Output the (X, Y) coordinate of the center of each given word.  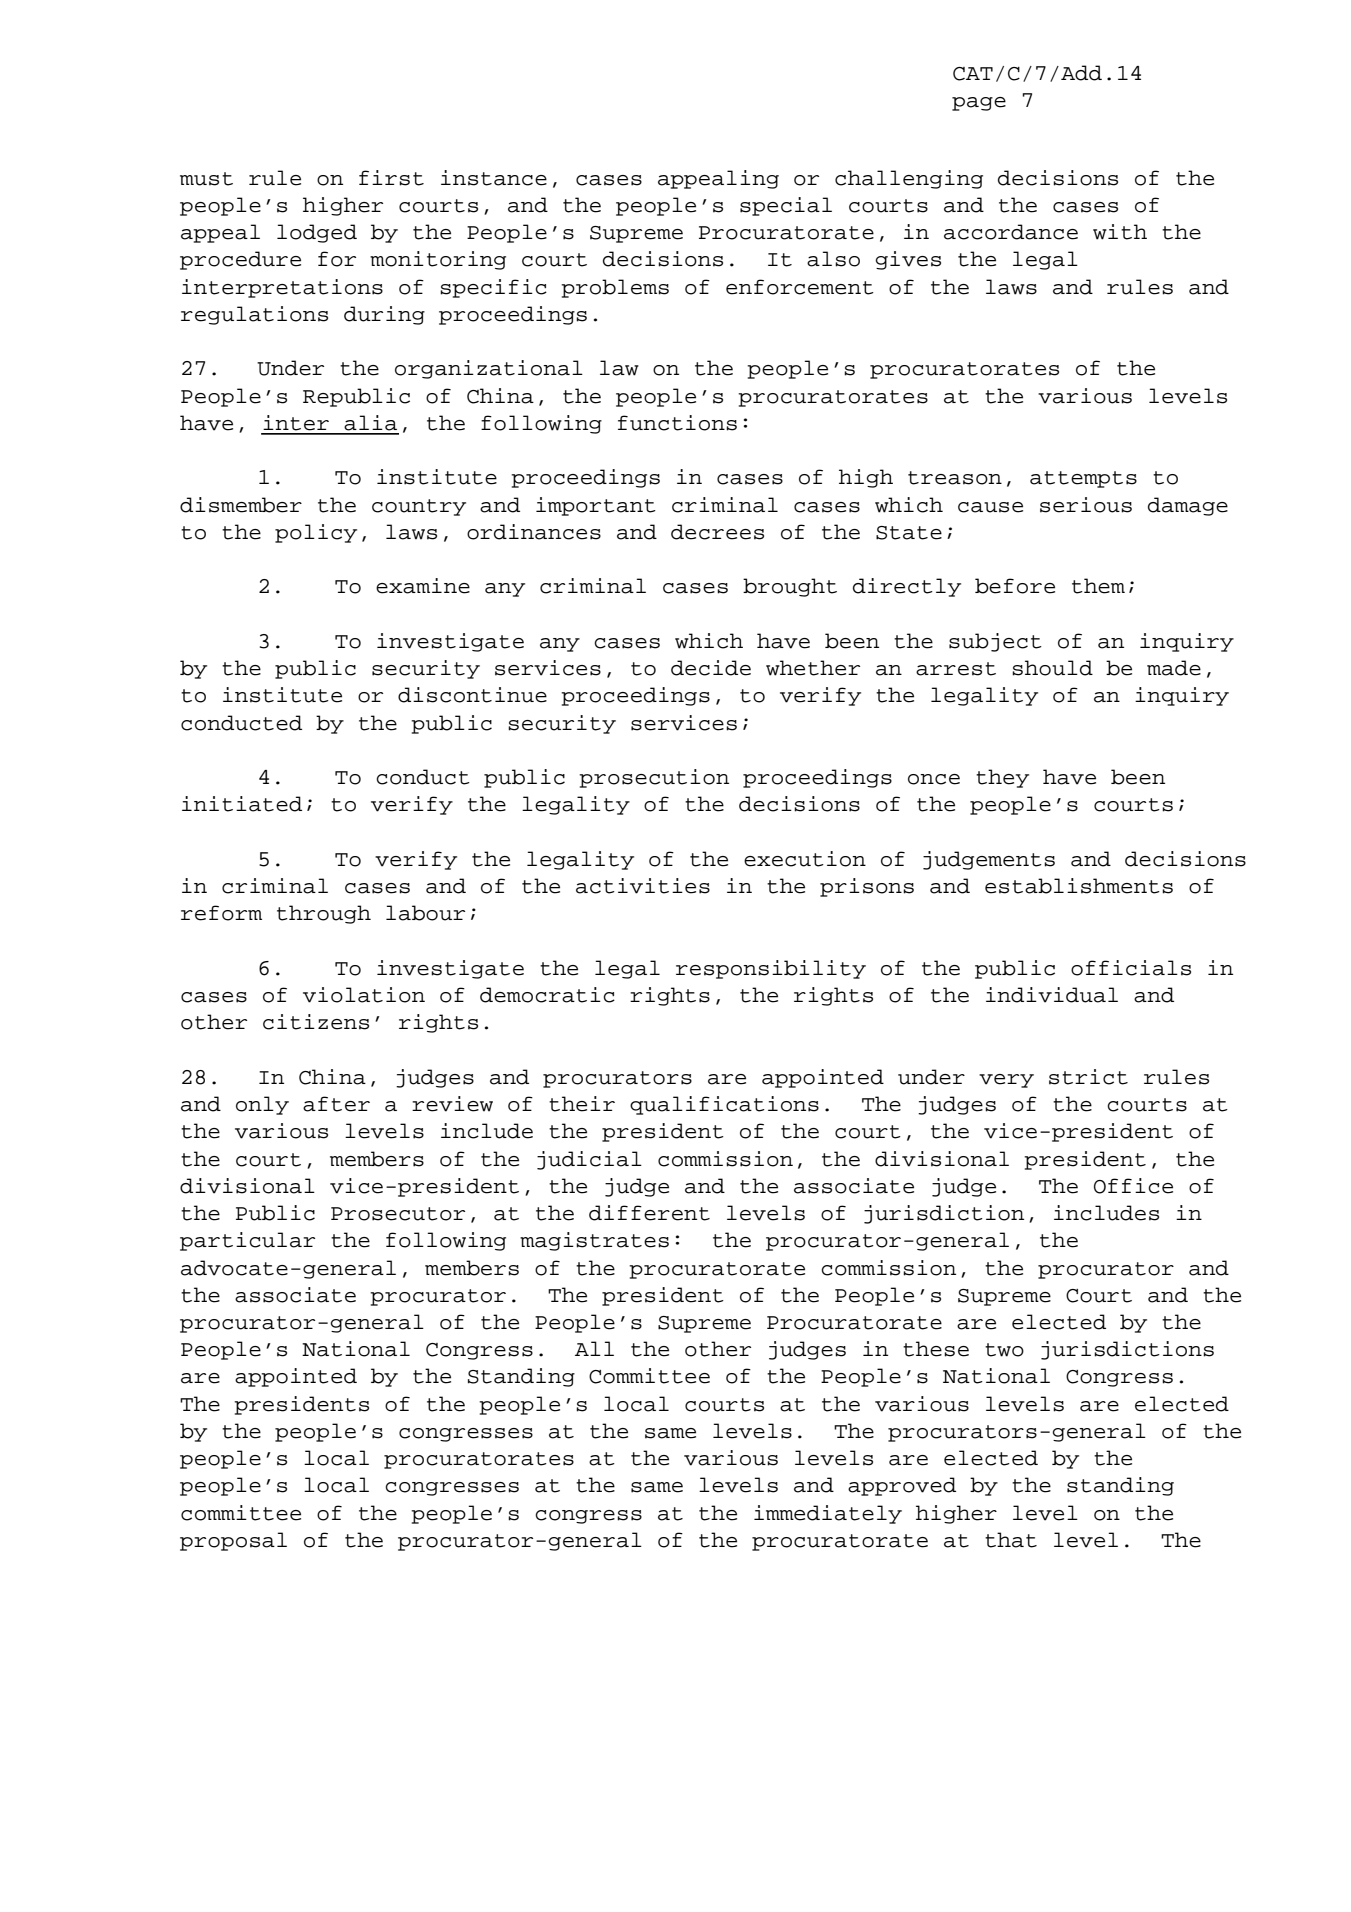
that (1011, 1540)
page (979, 104)
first (391, 178)
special (786, 206)
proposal (233, 1541)
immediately (828, 1514)
